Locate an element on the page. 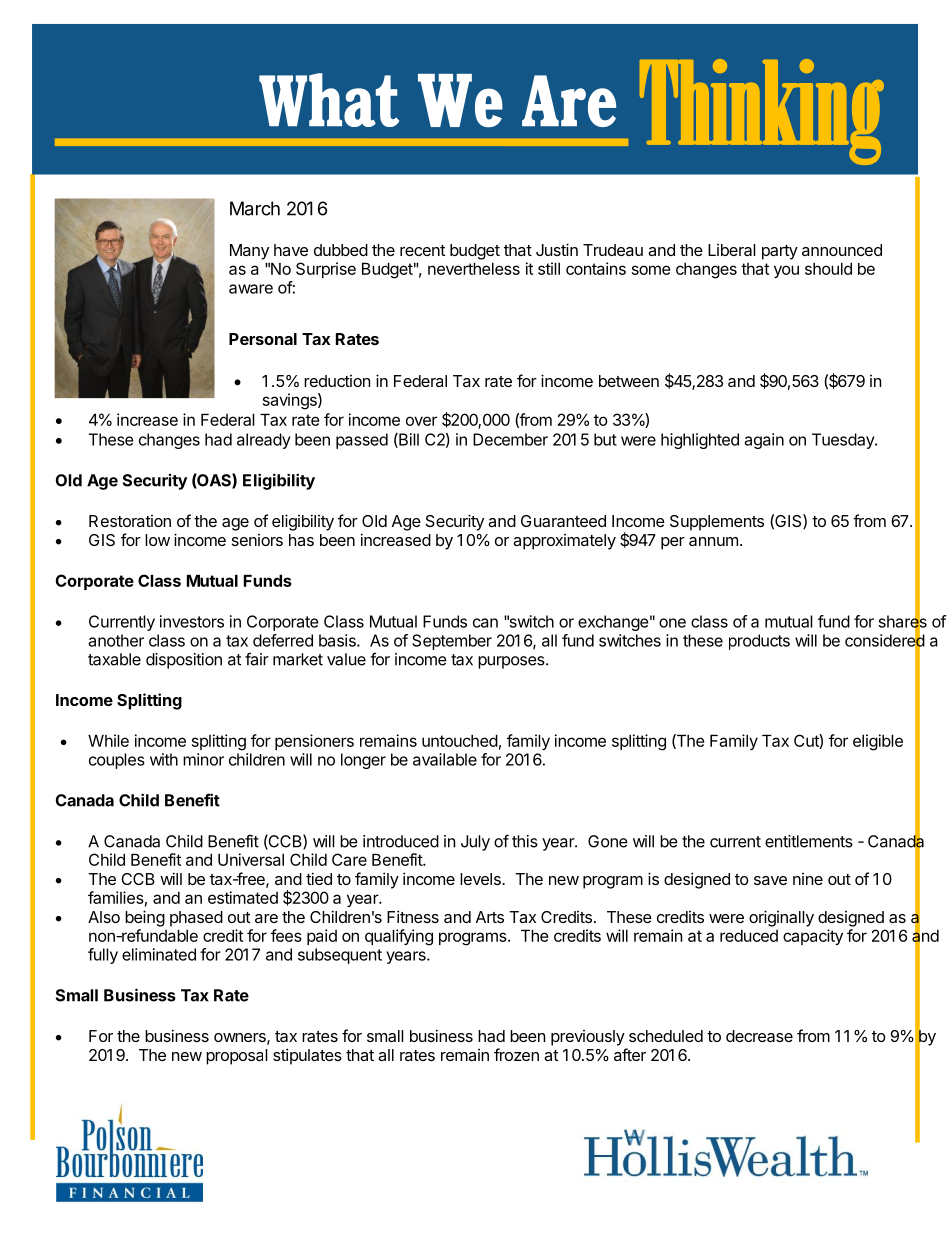 The image size is (952, 1233). minor is located at coordinates (203, 759).
